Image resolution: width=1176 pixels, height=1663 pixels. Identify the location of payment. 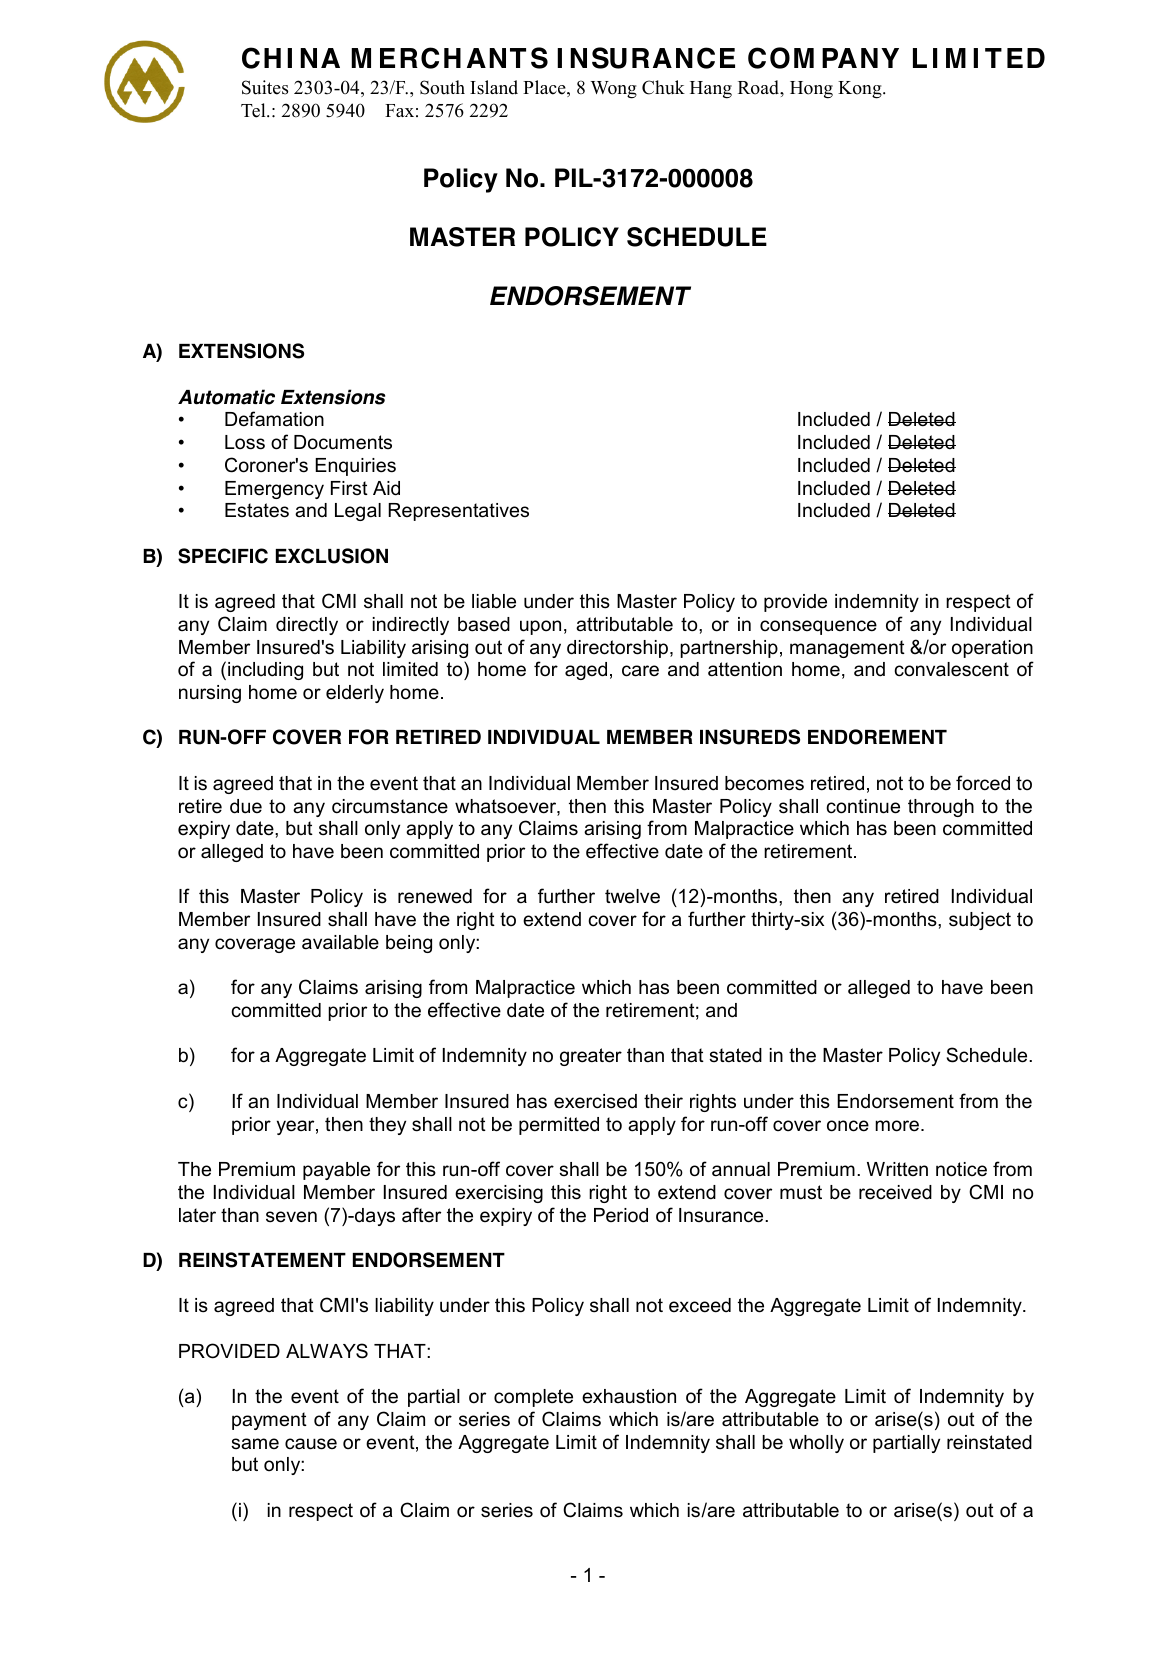
(269, 1421).
